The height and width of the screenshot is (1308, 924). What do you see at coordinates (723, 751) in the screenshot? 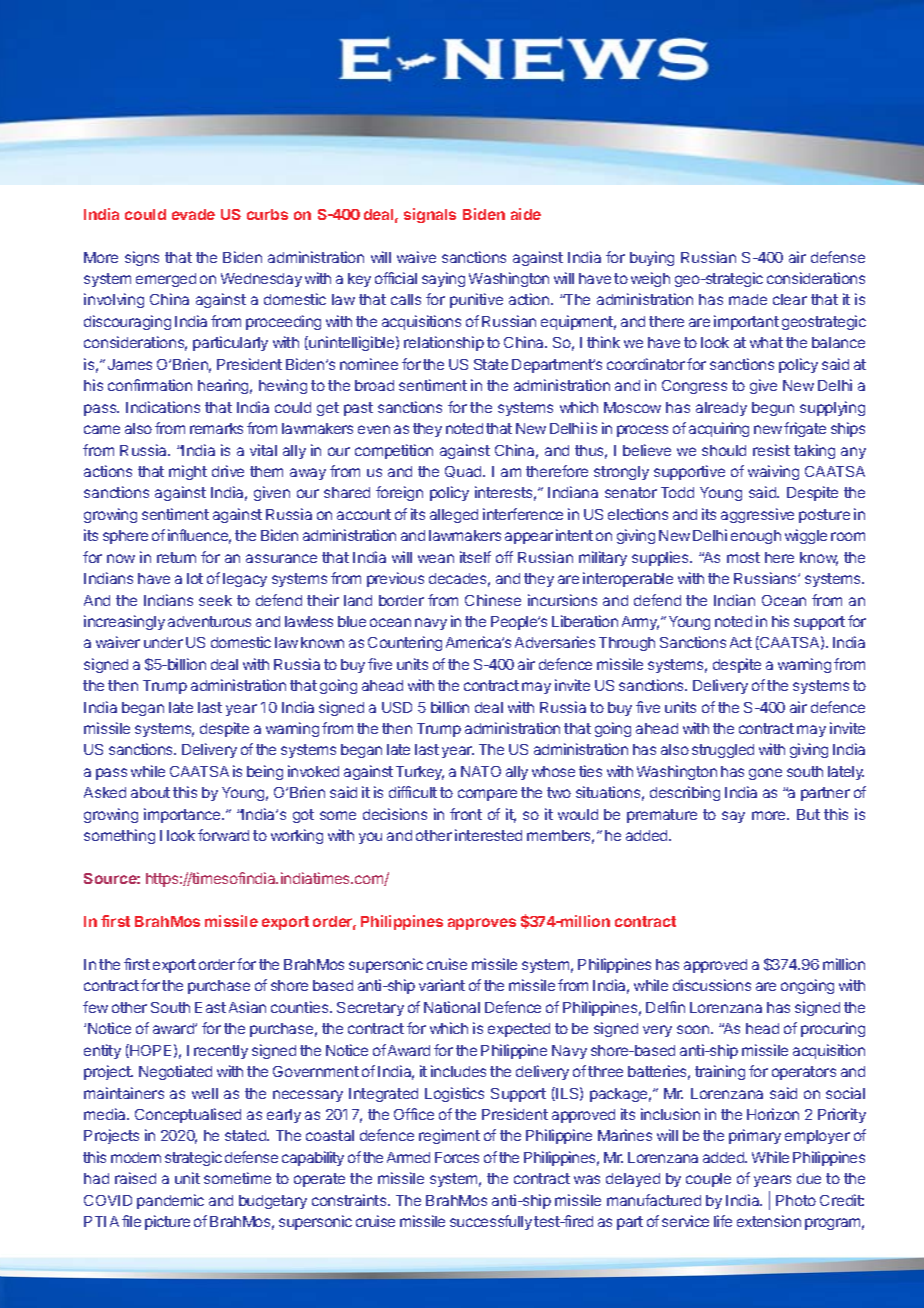
I see `struggled` at bounding box center [723, 751].
